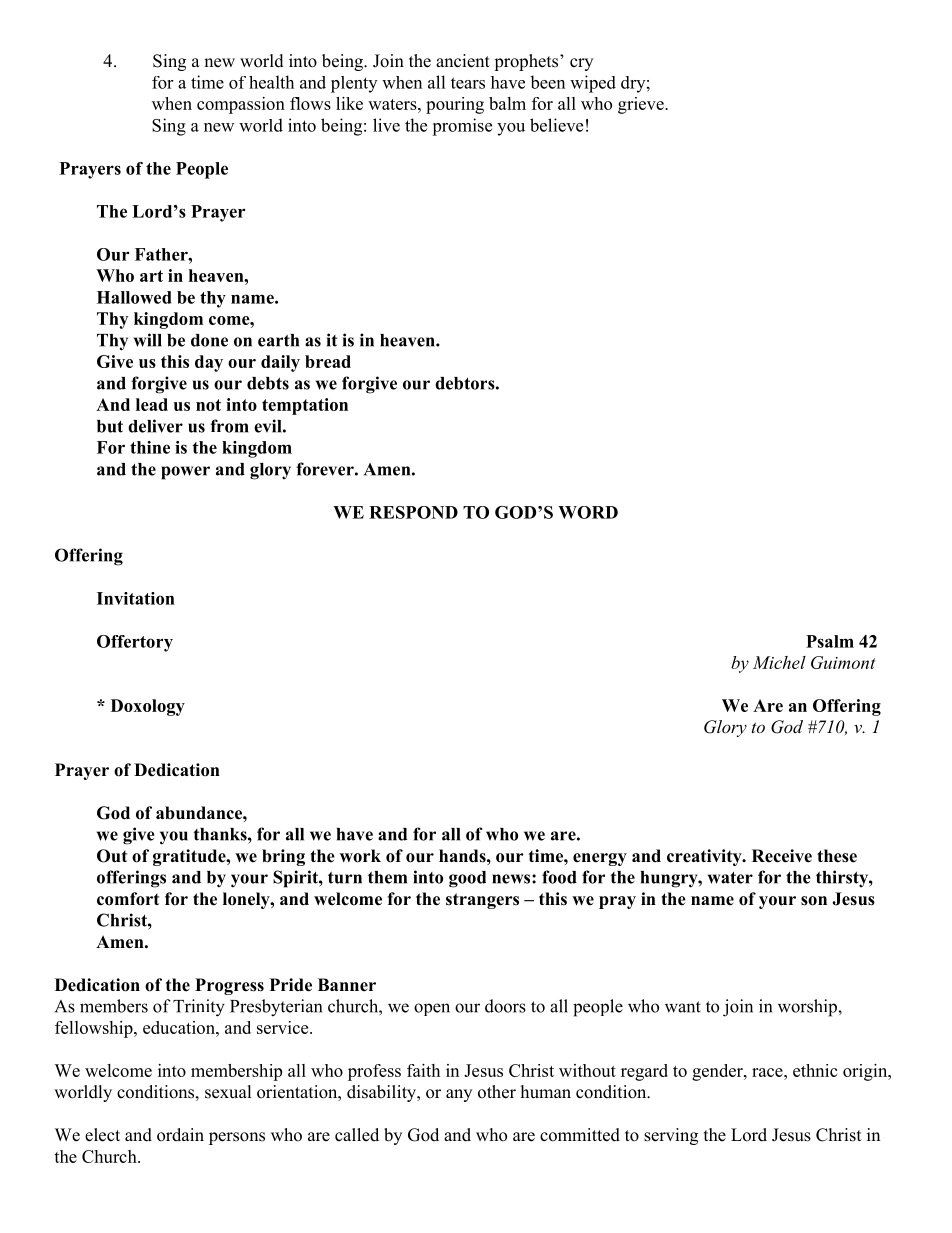 This document has height=1233, width=952. What do you see at coordinates (588, 512) in the document?
I see `WORD` at bounding box center [588, 512].
